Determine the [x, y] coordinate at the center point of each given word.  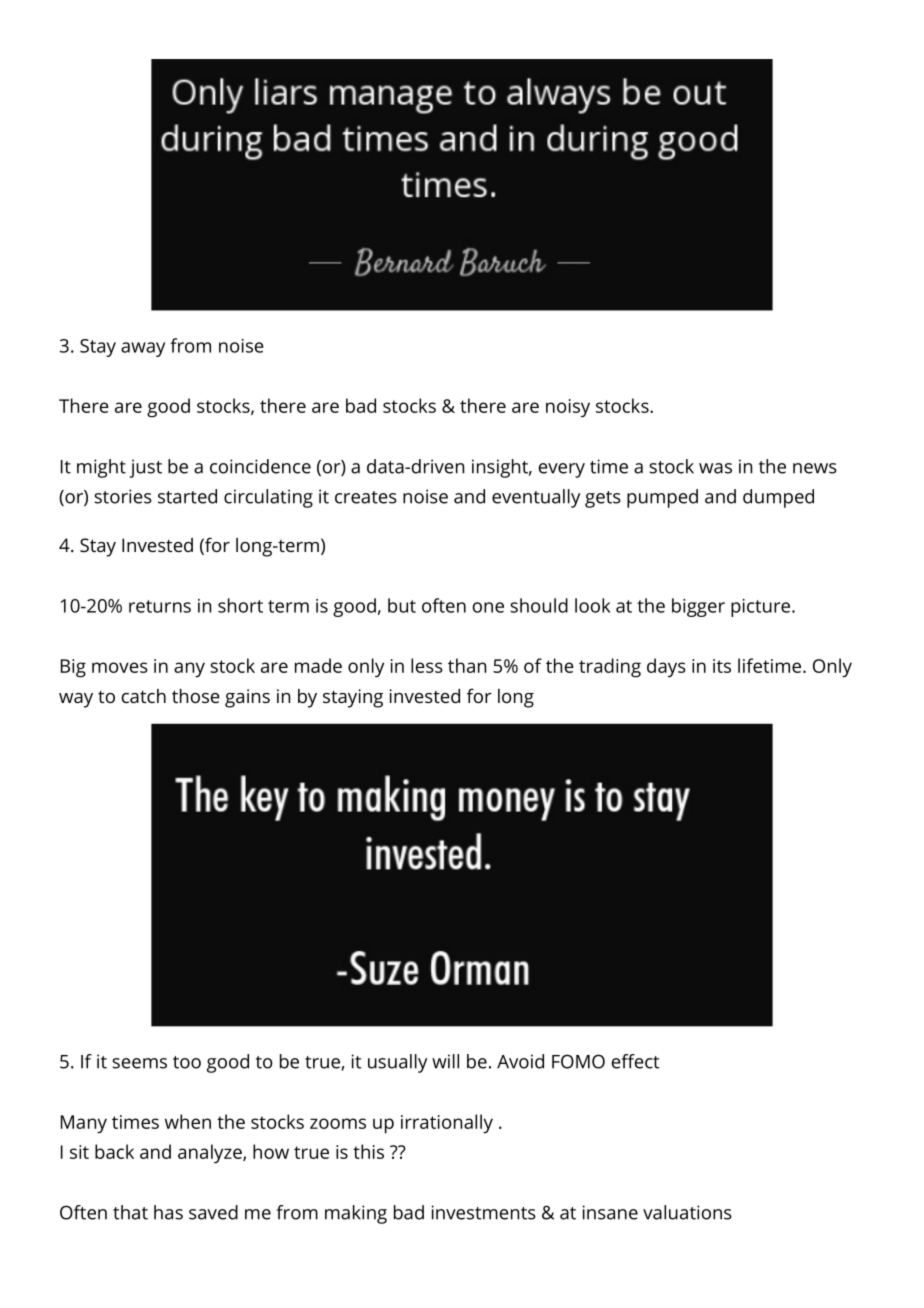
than [467, 665]
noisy [568, 408]
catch [144, 696]
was [715, 468]
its [722, 666]
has [168, 1212]
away [143, 349]
